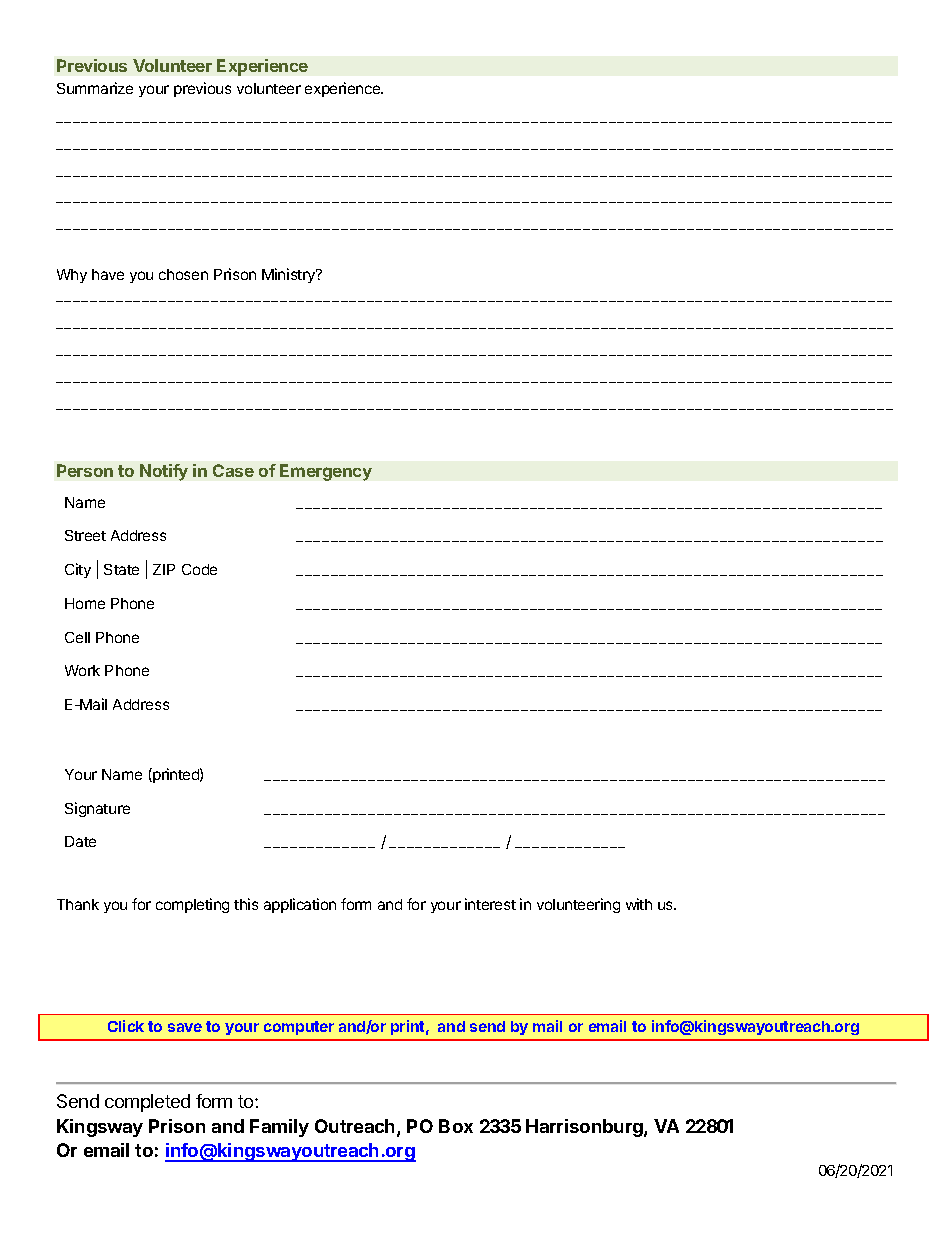 This screenshot has height=1233, width=952. Describe the element at coordinates (199, 569) in the screenshot. I see `Code` at that location.
